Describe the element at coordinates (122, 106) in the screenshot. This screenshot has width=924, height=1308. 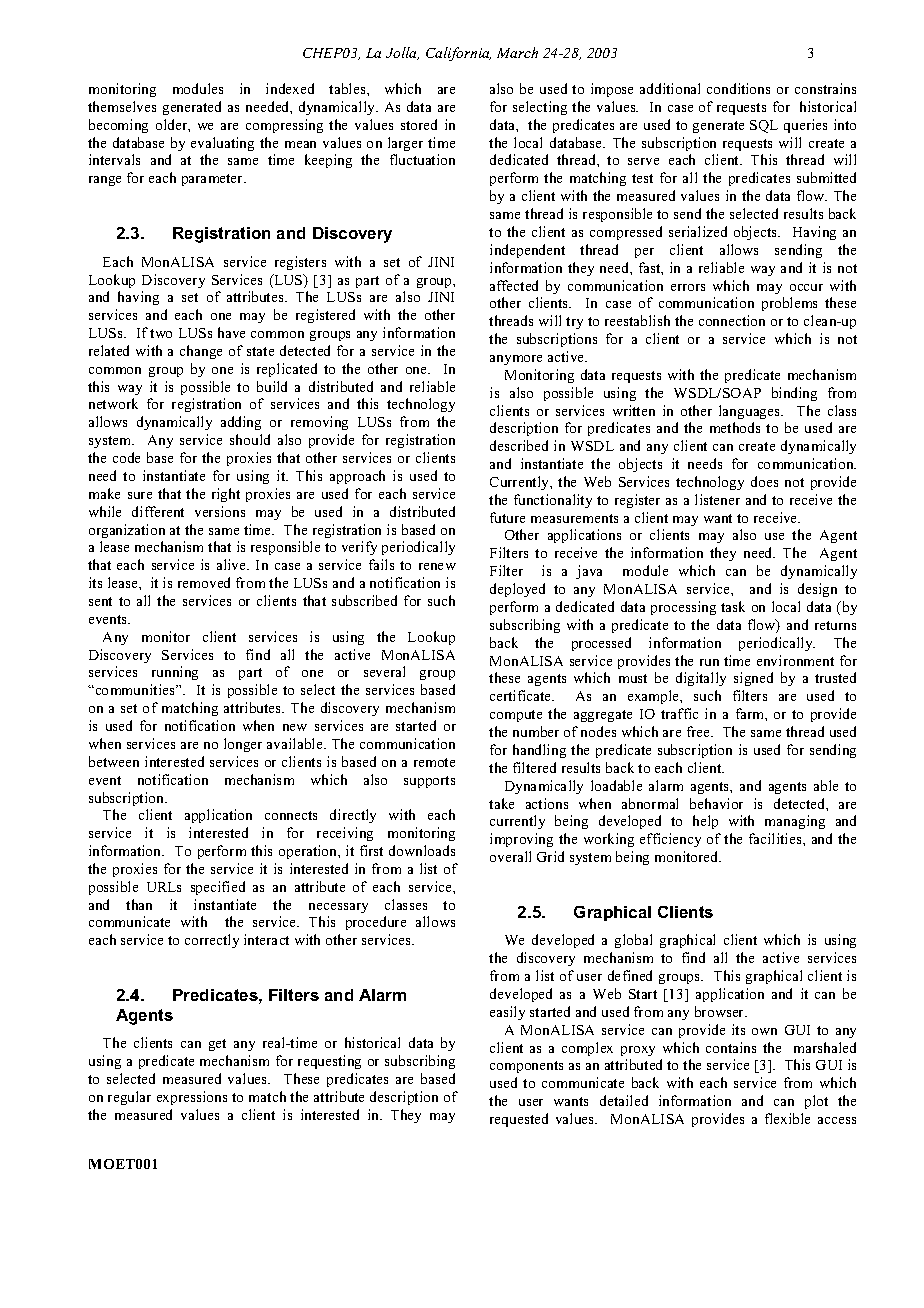
I see `themselves` at that location.
